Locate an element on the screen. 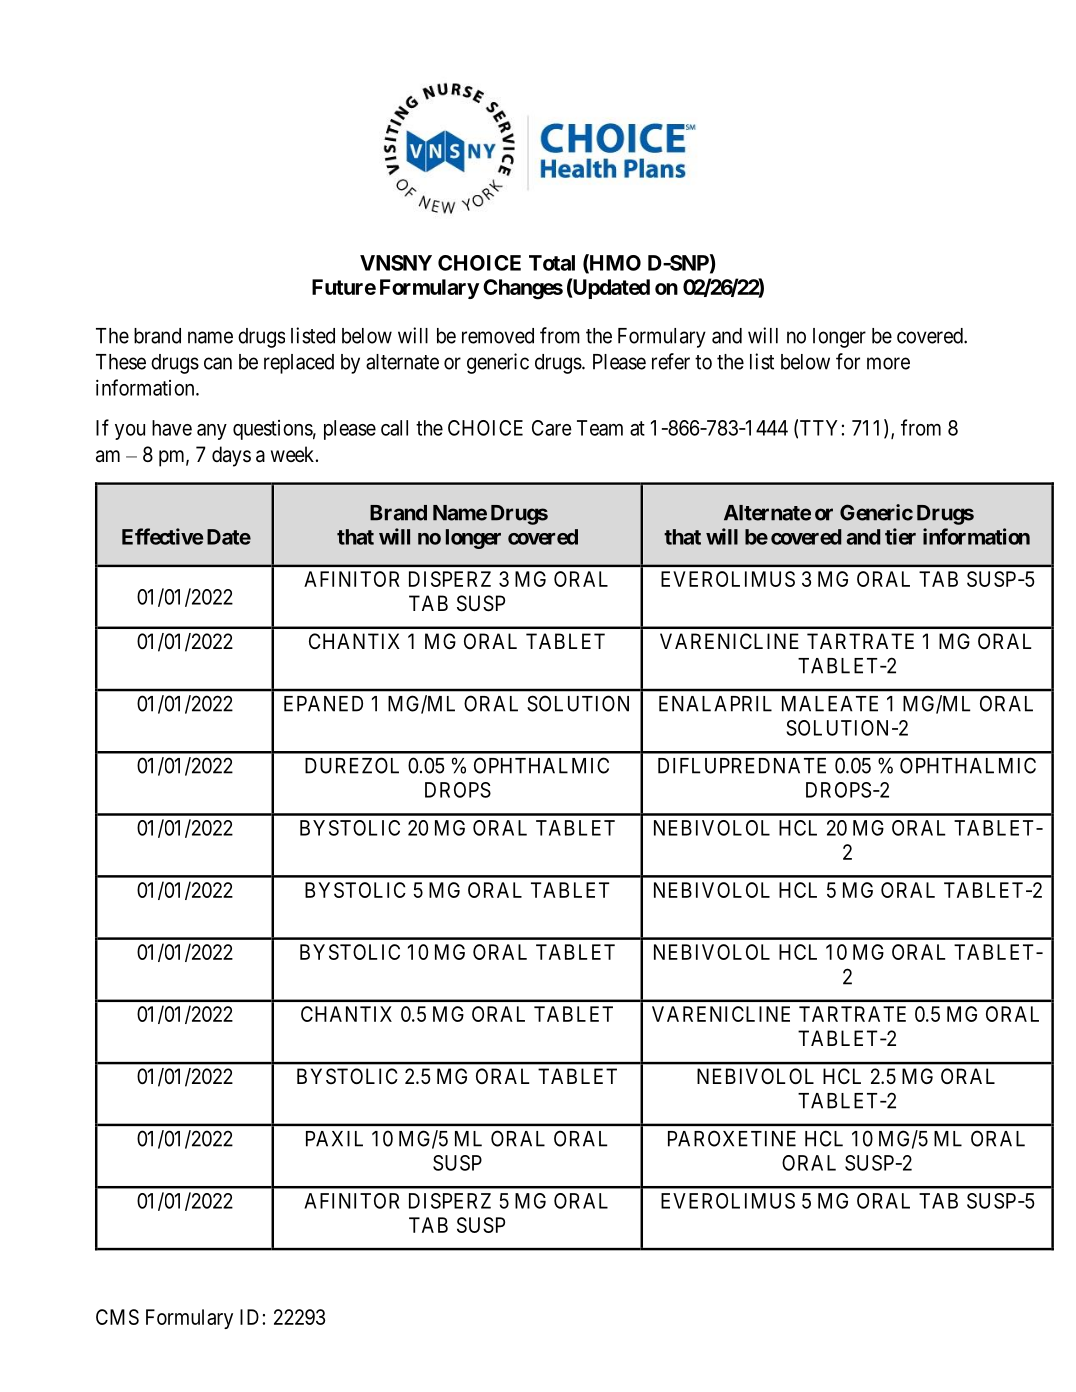  any is located at coordinates (212, 432).
